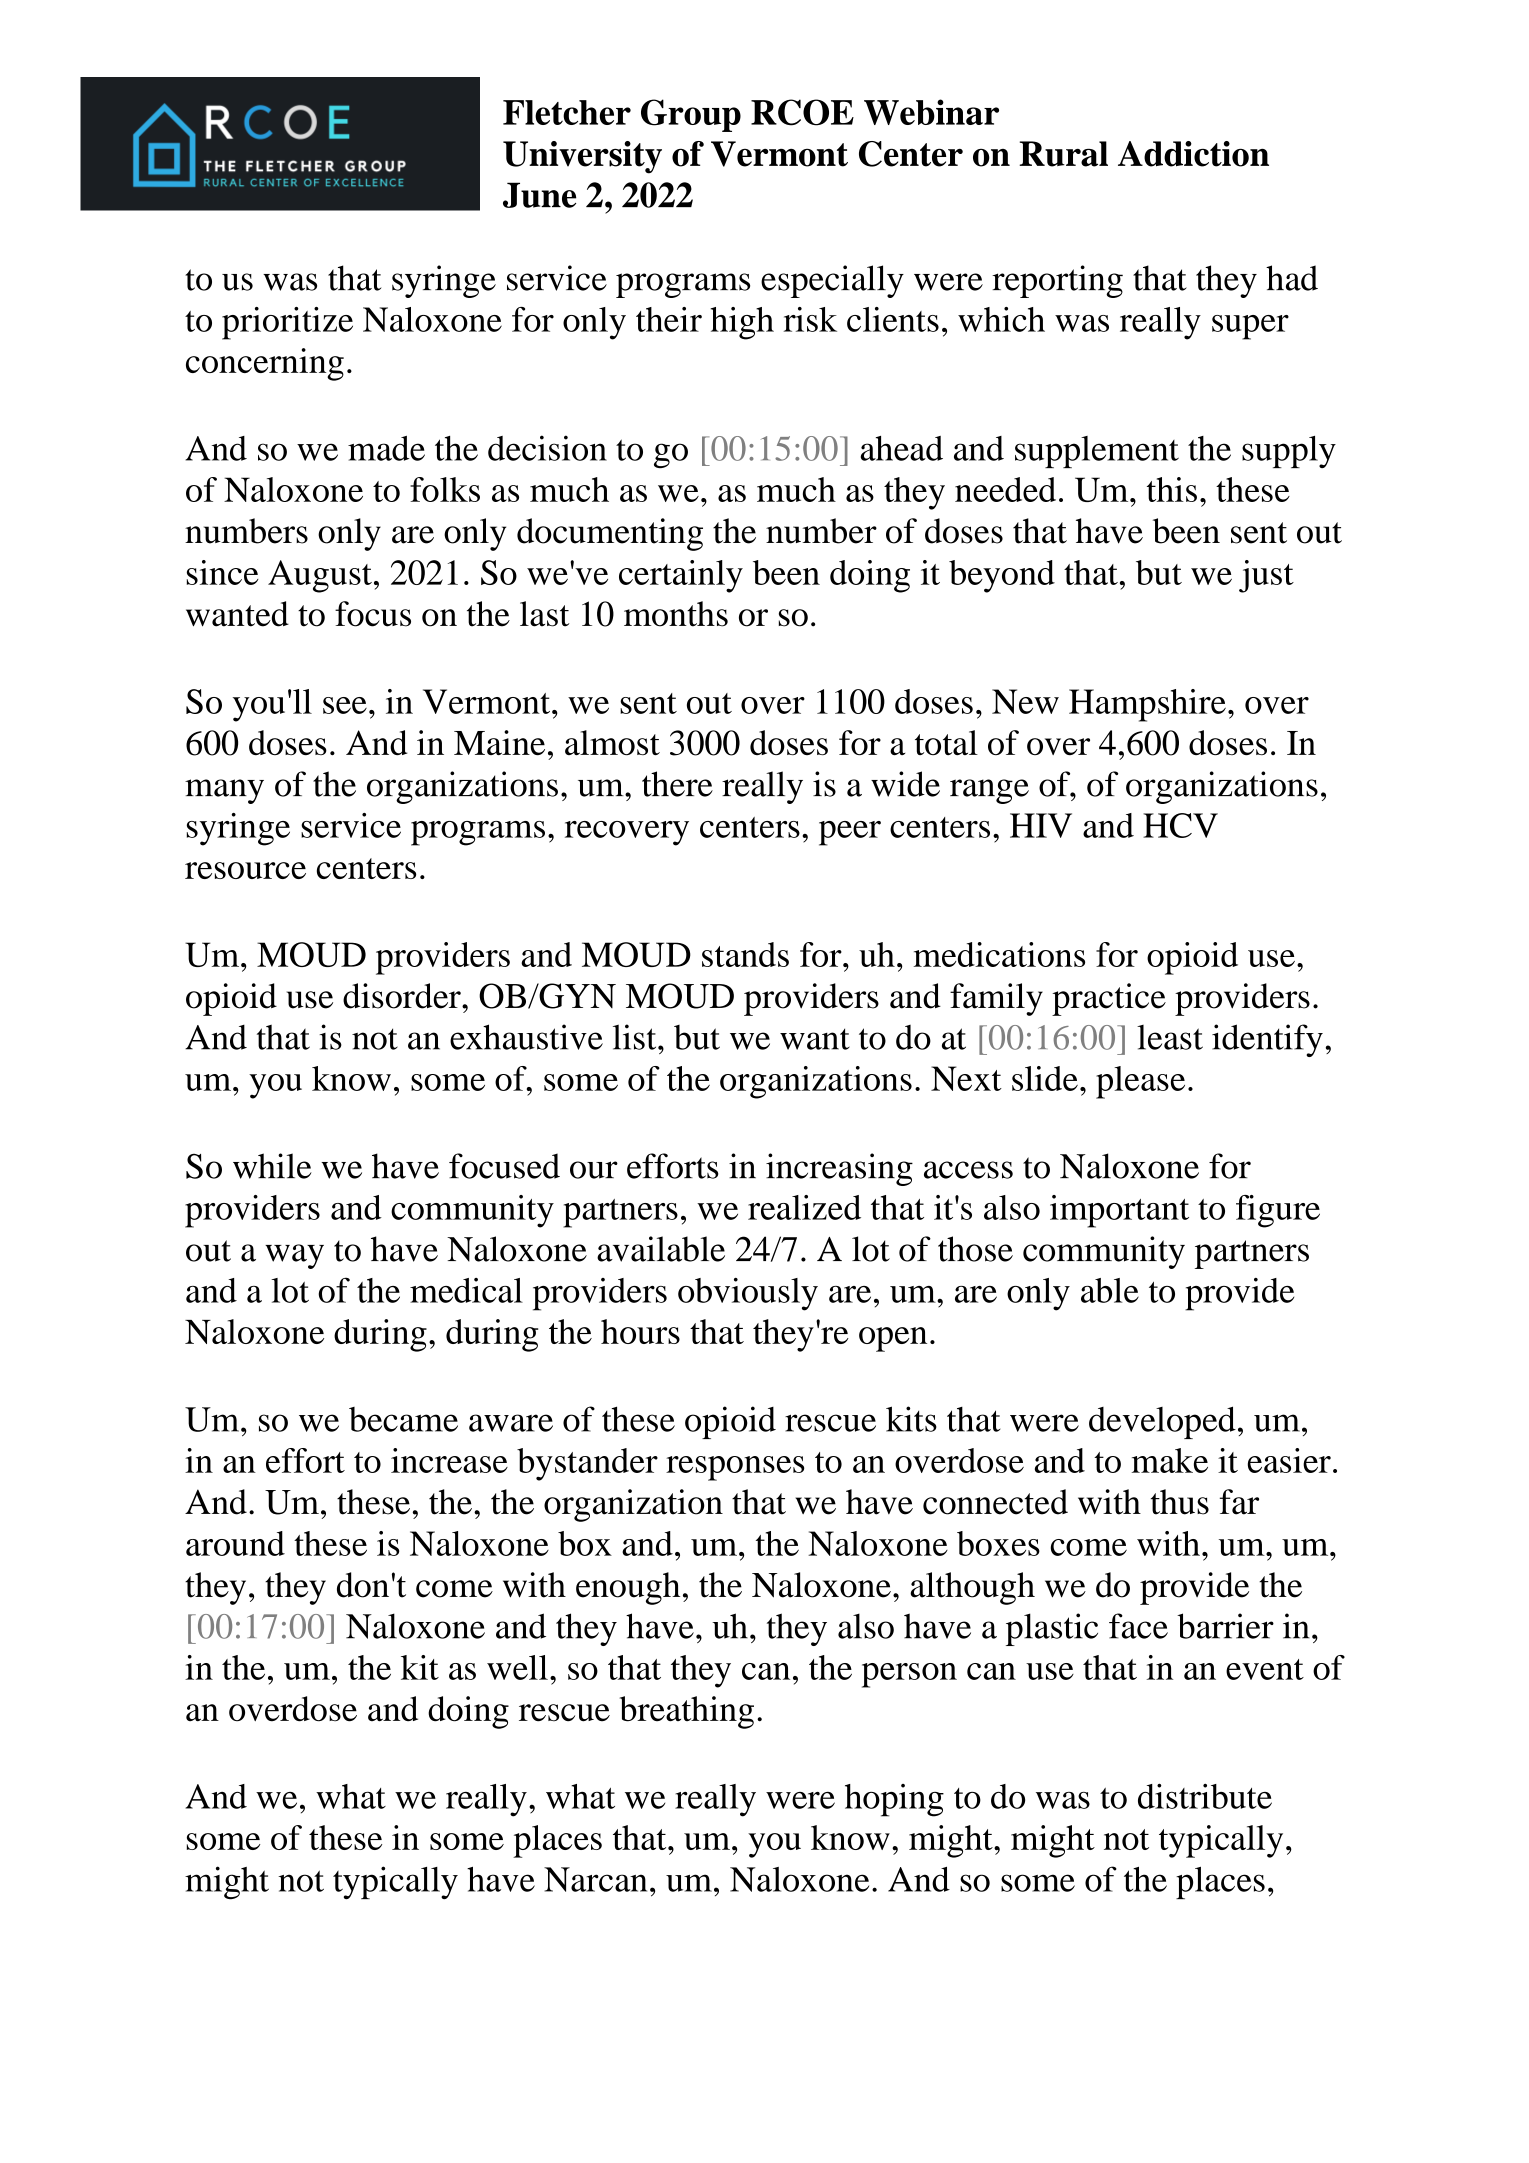 The width and height of the document is (1529, 2163). What do you see at coordinates (745, 954) in the document?
I see `stands` at bounding box center [745, 954].
